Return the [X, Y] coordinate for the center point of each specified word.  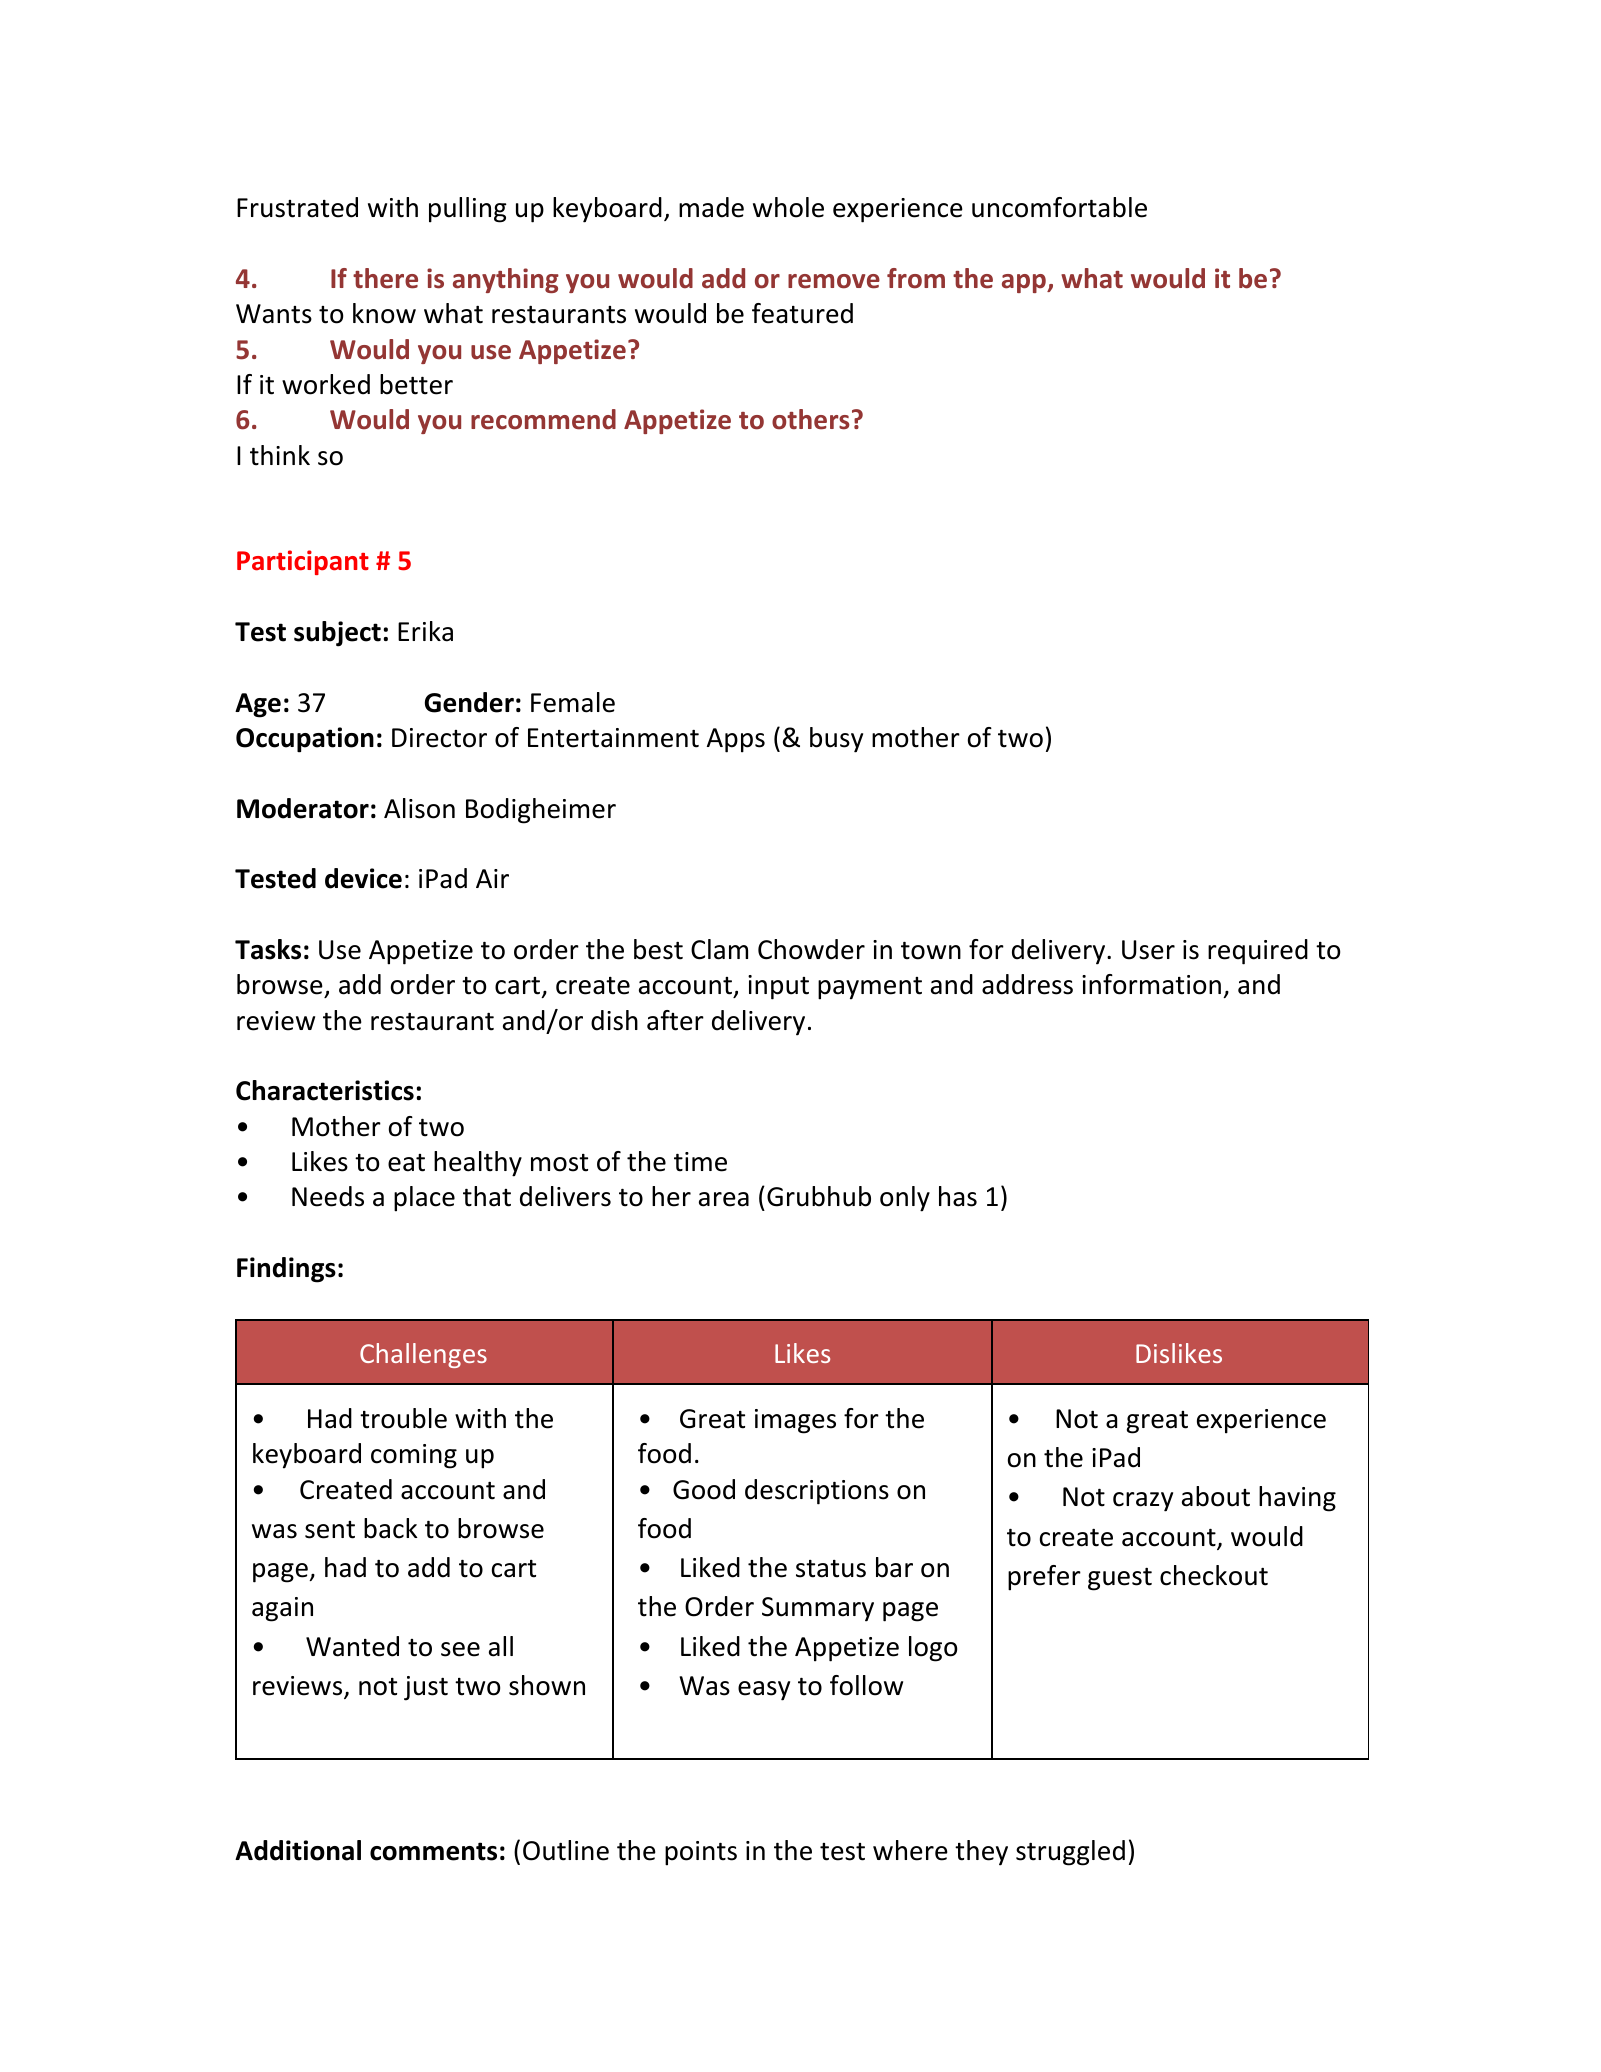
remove [834, 281]
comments [433, 1851]
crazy [1143, 1502]
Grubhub [819, 1196]
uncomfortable [1059, 207]
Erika [425, 631]
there [385, 278]
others [811, 419]
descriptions [817, 1492]
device [363, 878]
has [958, 1196]
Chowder [811, 949]
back [391, 1528]
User [1148, 950]
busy [836, 740]
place [424, 1199]
